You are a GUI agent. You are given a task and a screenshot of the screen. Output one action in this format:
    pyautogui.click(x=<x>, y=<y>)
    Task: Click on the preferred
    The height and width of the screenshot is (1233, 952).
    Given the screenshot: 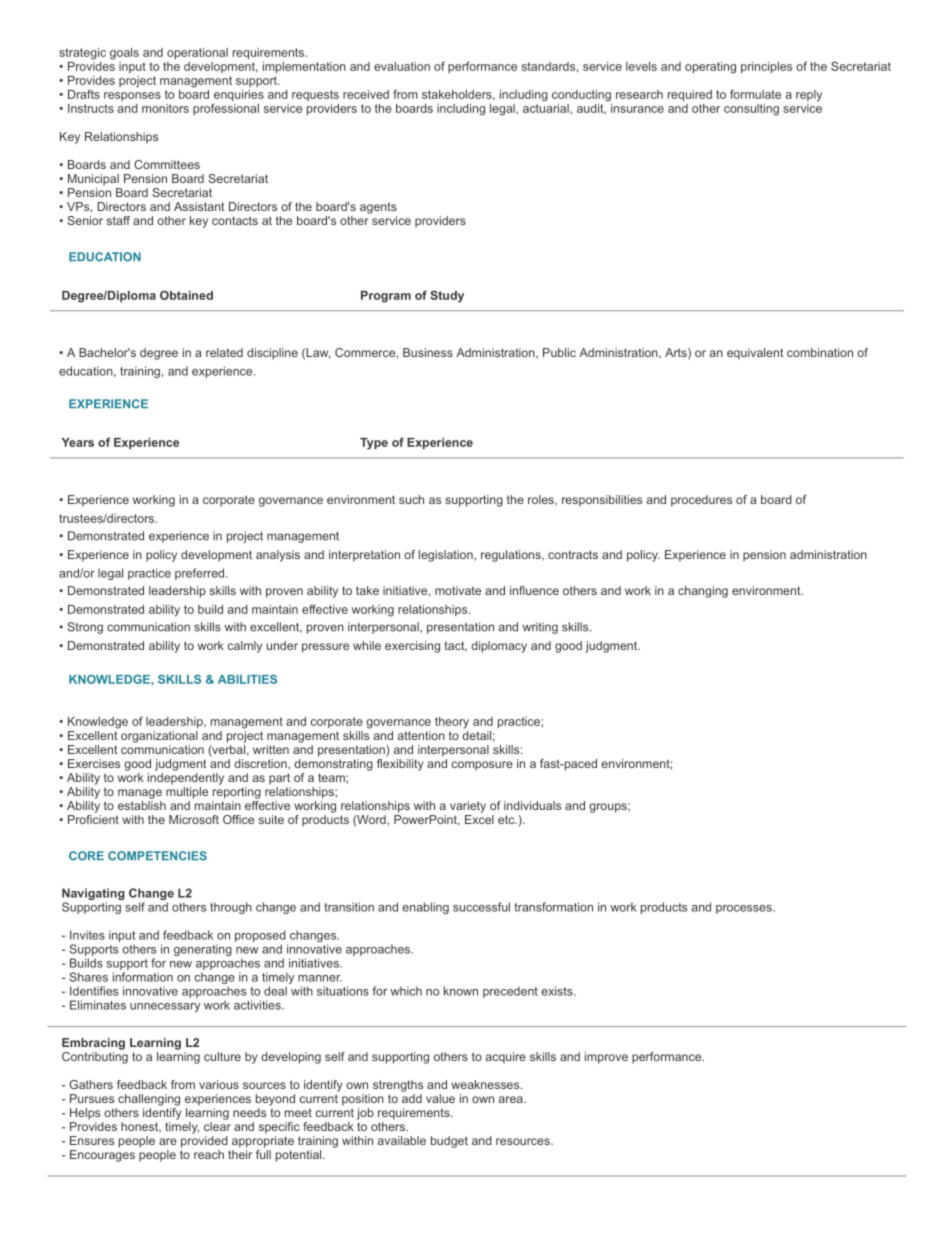 What is the action you would take?
    pyautogui.click(x=201, y=574)
